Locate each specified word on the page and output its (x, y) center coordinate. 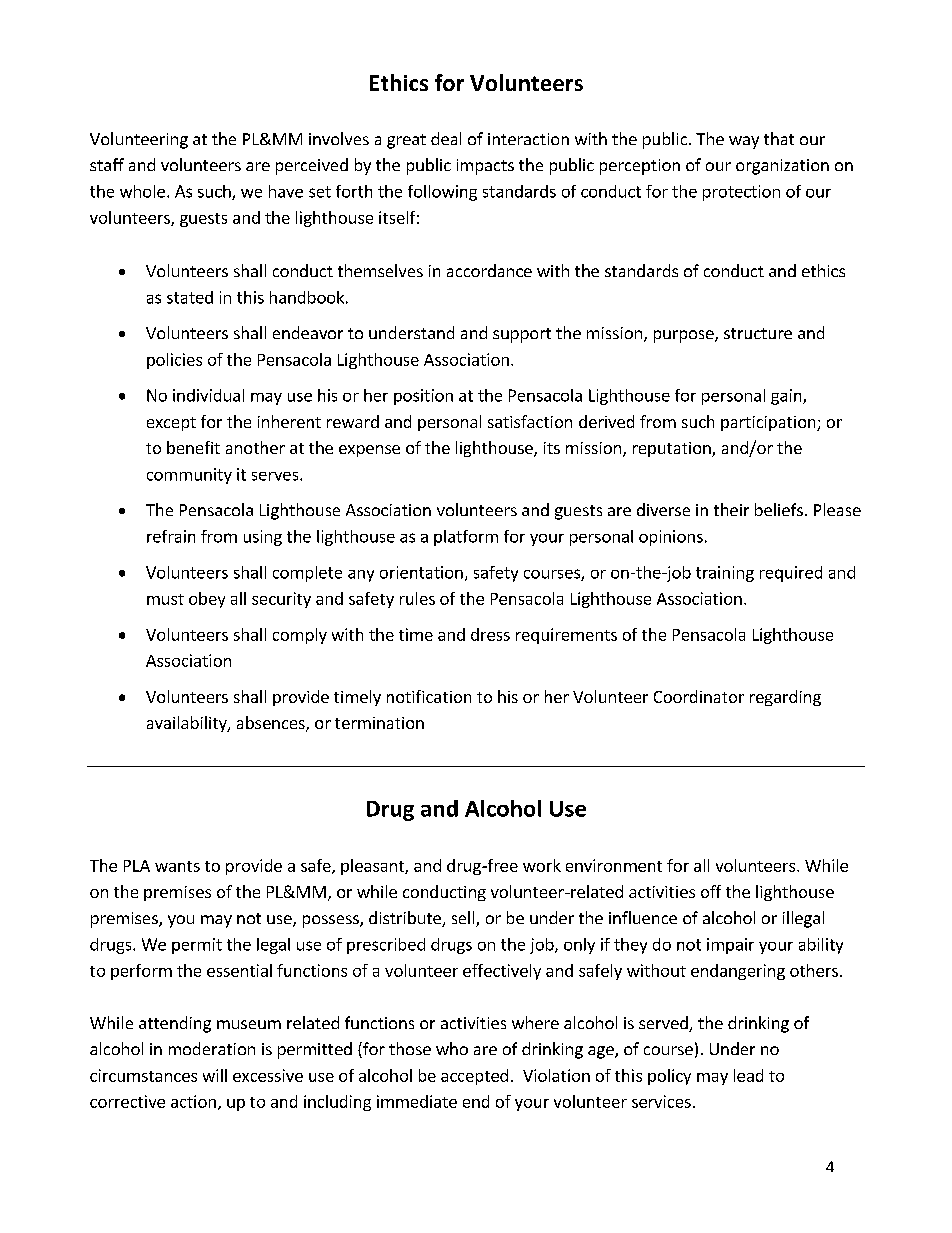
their (731, 509)
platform (466, 538)
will (215, 1075)
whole (142, 191)
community (189, 476)
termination (379, 723)
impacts (485, 167)
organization (782, 167)
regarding (785, 698)
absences (272, 724)
